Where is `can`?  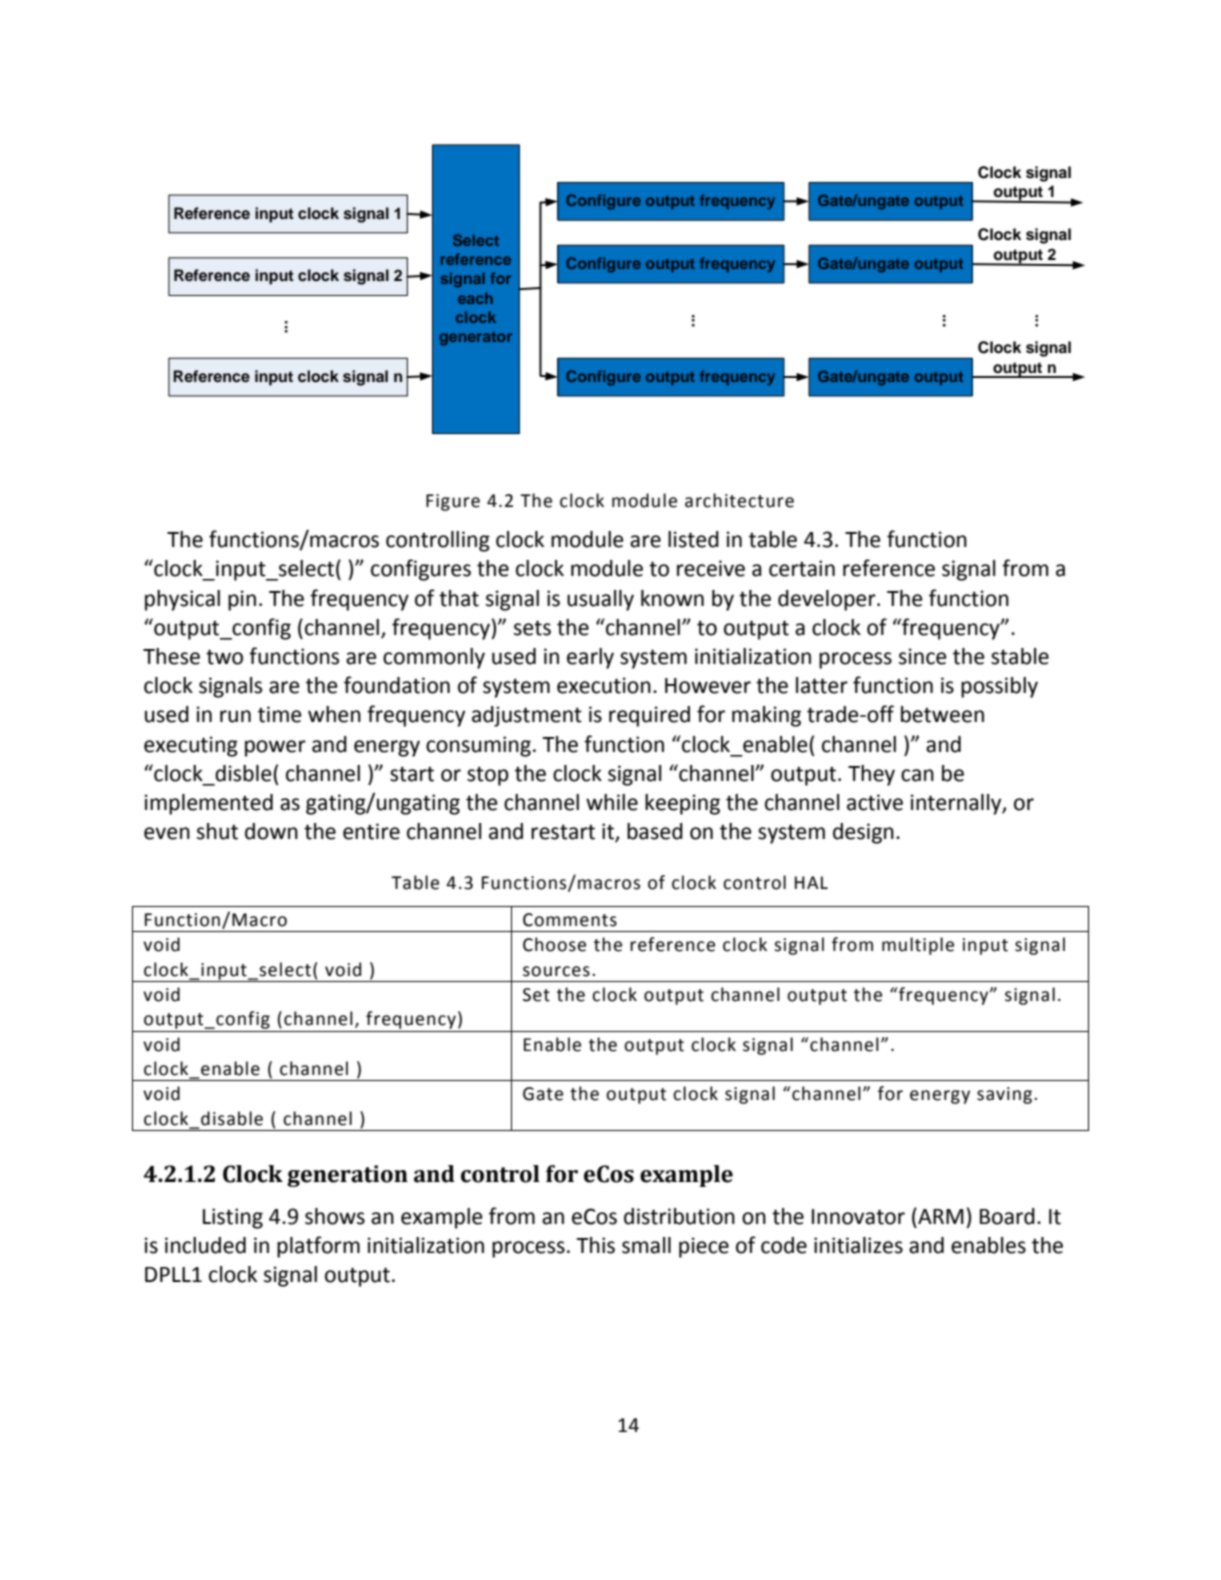
can is located at coordinates (917, 775).
